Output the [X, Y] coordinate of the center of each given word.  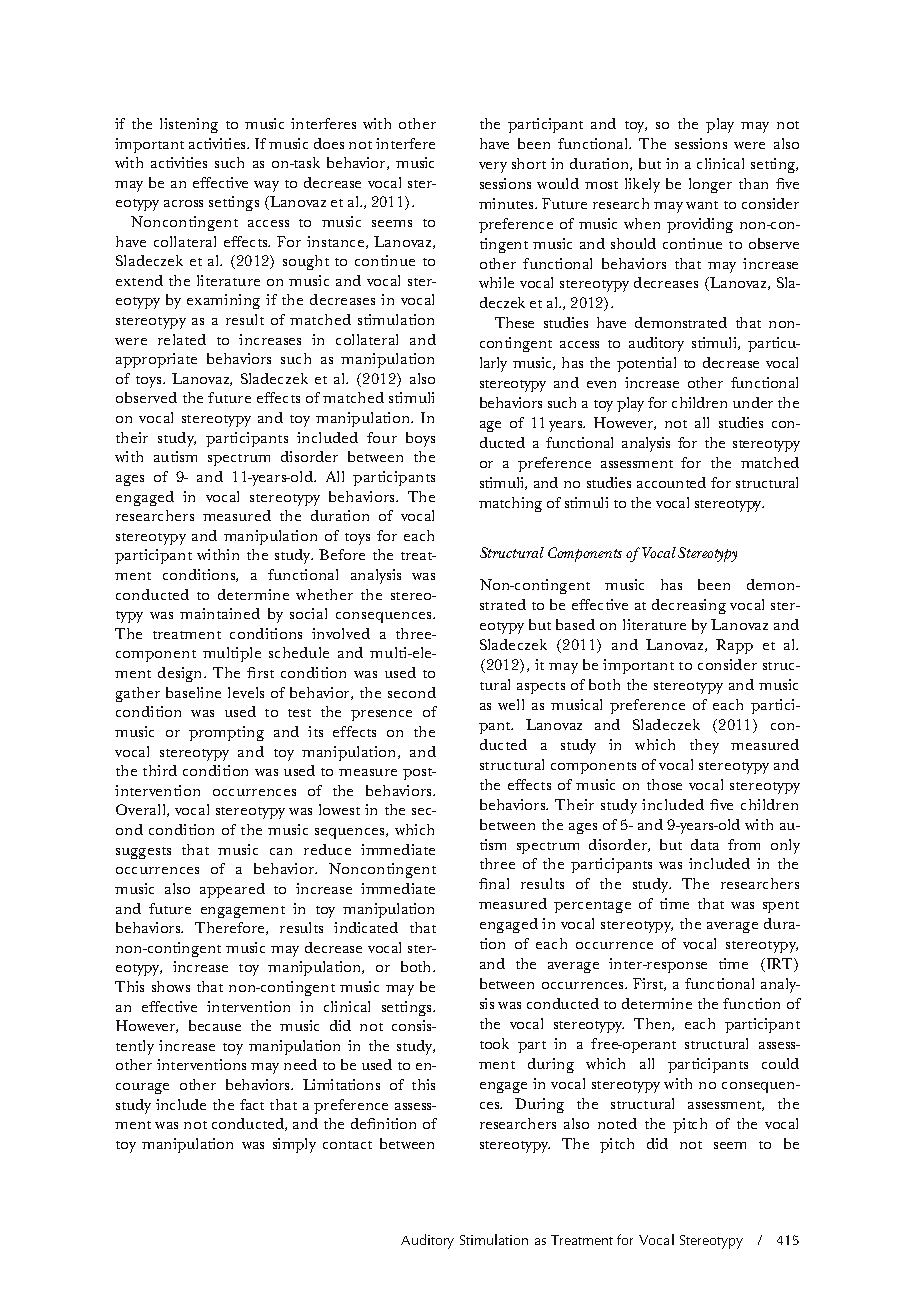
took [494, 1043]
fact [252, 1104]
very [493, 167]
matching [510, 504]
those [664, 784]
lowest [339, 809]
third [160, 770]
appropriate [156, 360]
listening [189, 125]
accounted [671, 482]
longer [710, 185]
